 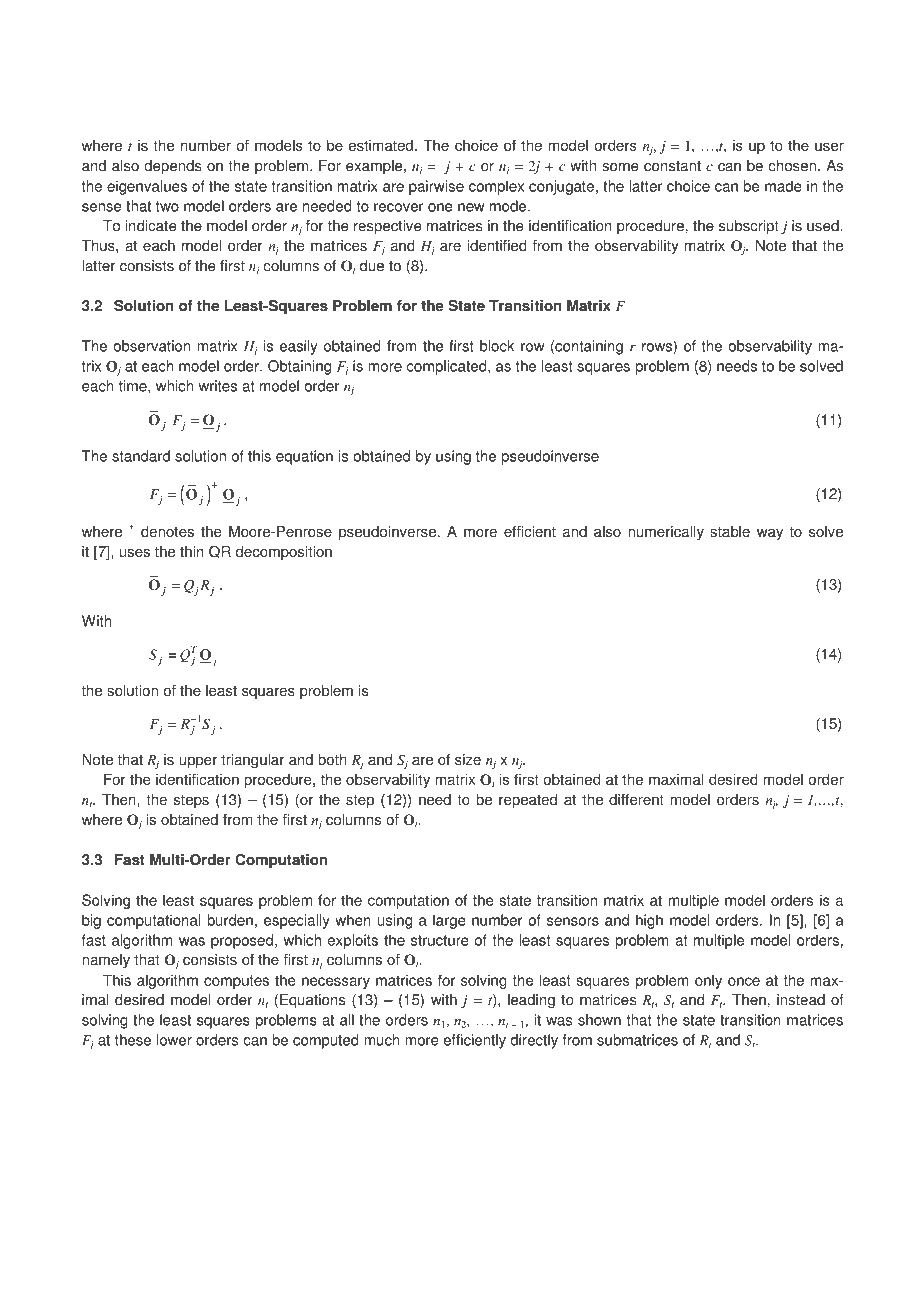 What do you see at coordinates (783, 186) in the document?
I see `made` at bounding box center [783, 186].
